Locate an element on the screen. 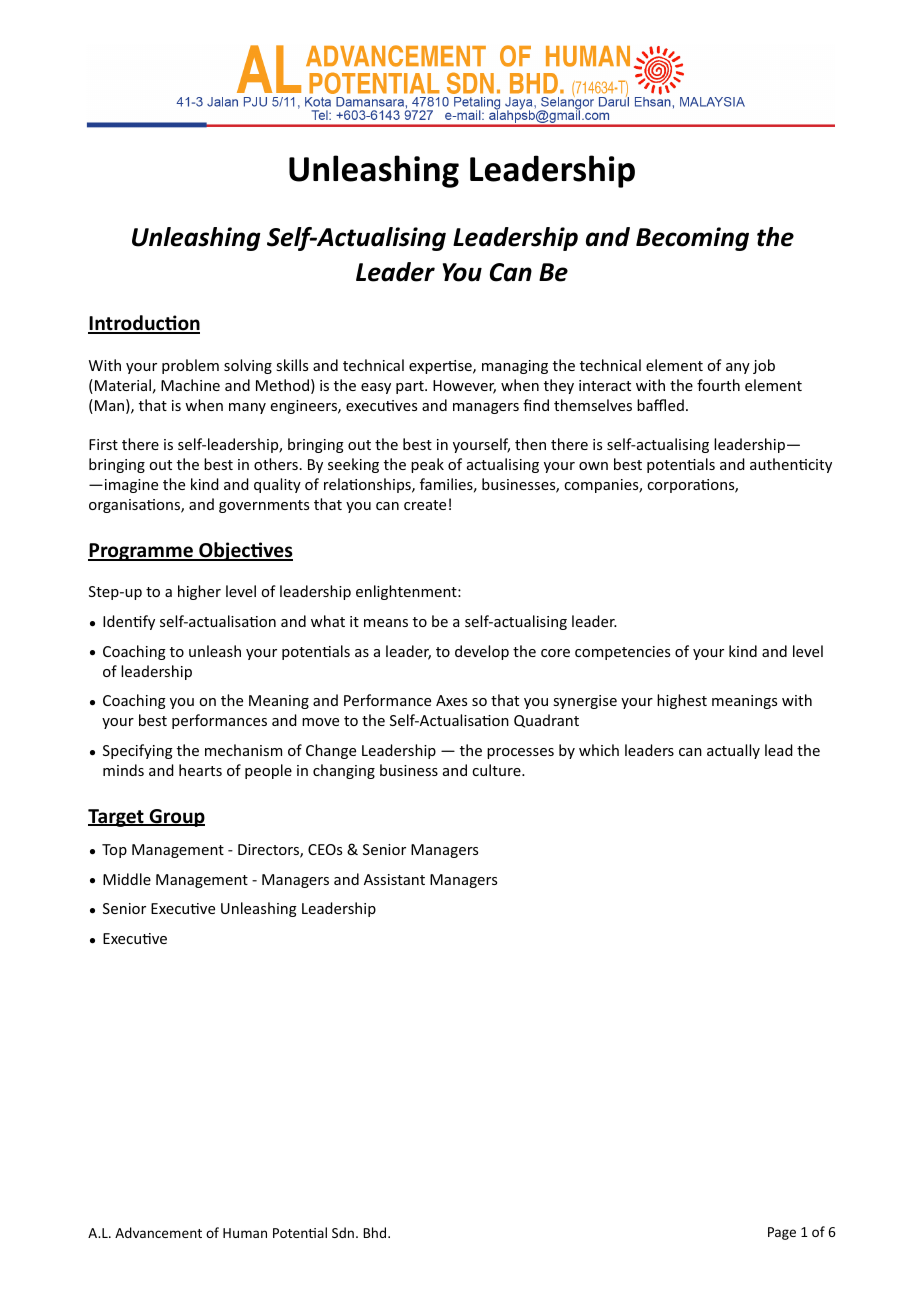 This screenshot has width=924, height=1308. Page is located at coordinates (782, 1233).
